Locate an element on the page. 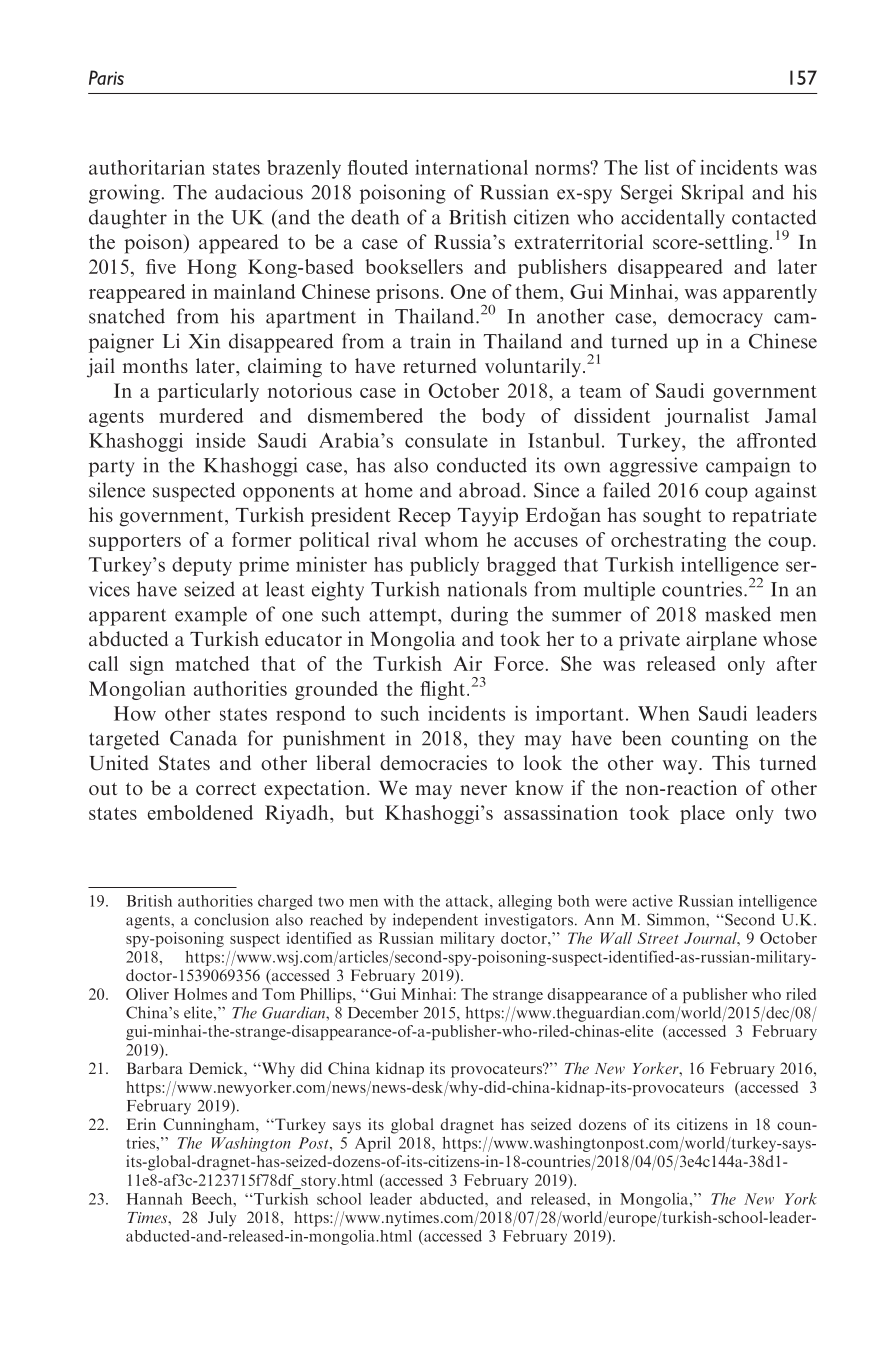 The height and width of the document is (1345, 896). Hannah is located at coordinates (155, 1199).
